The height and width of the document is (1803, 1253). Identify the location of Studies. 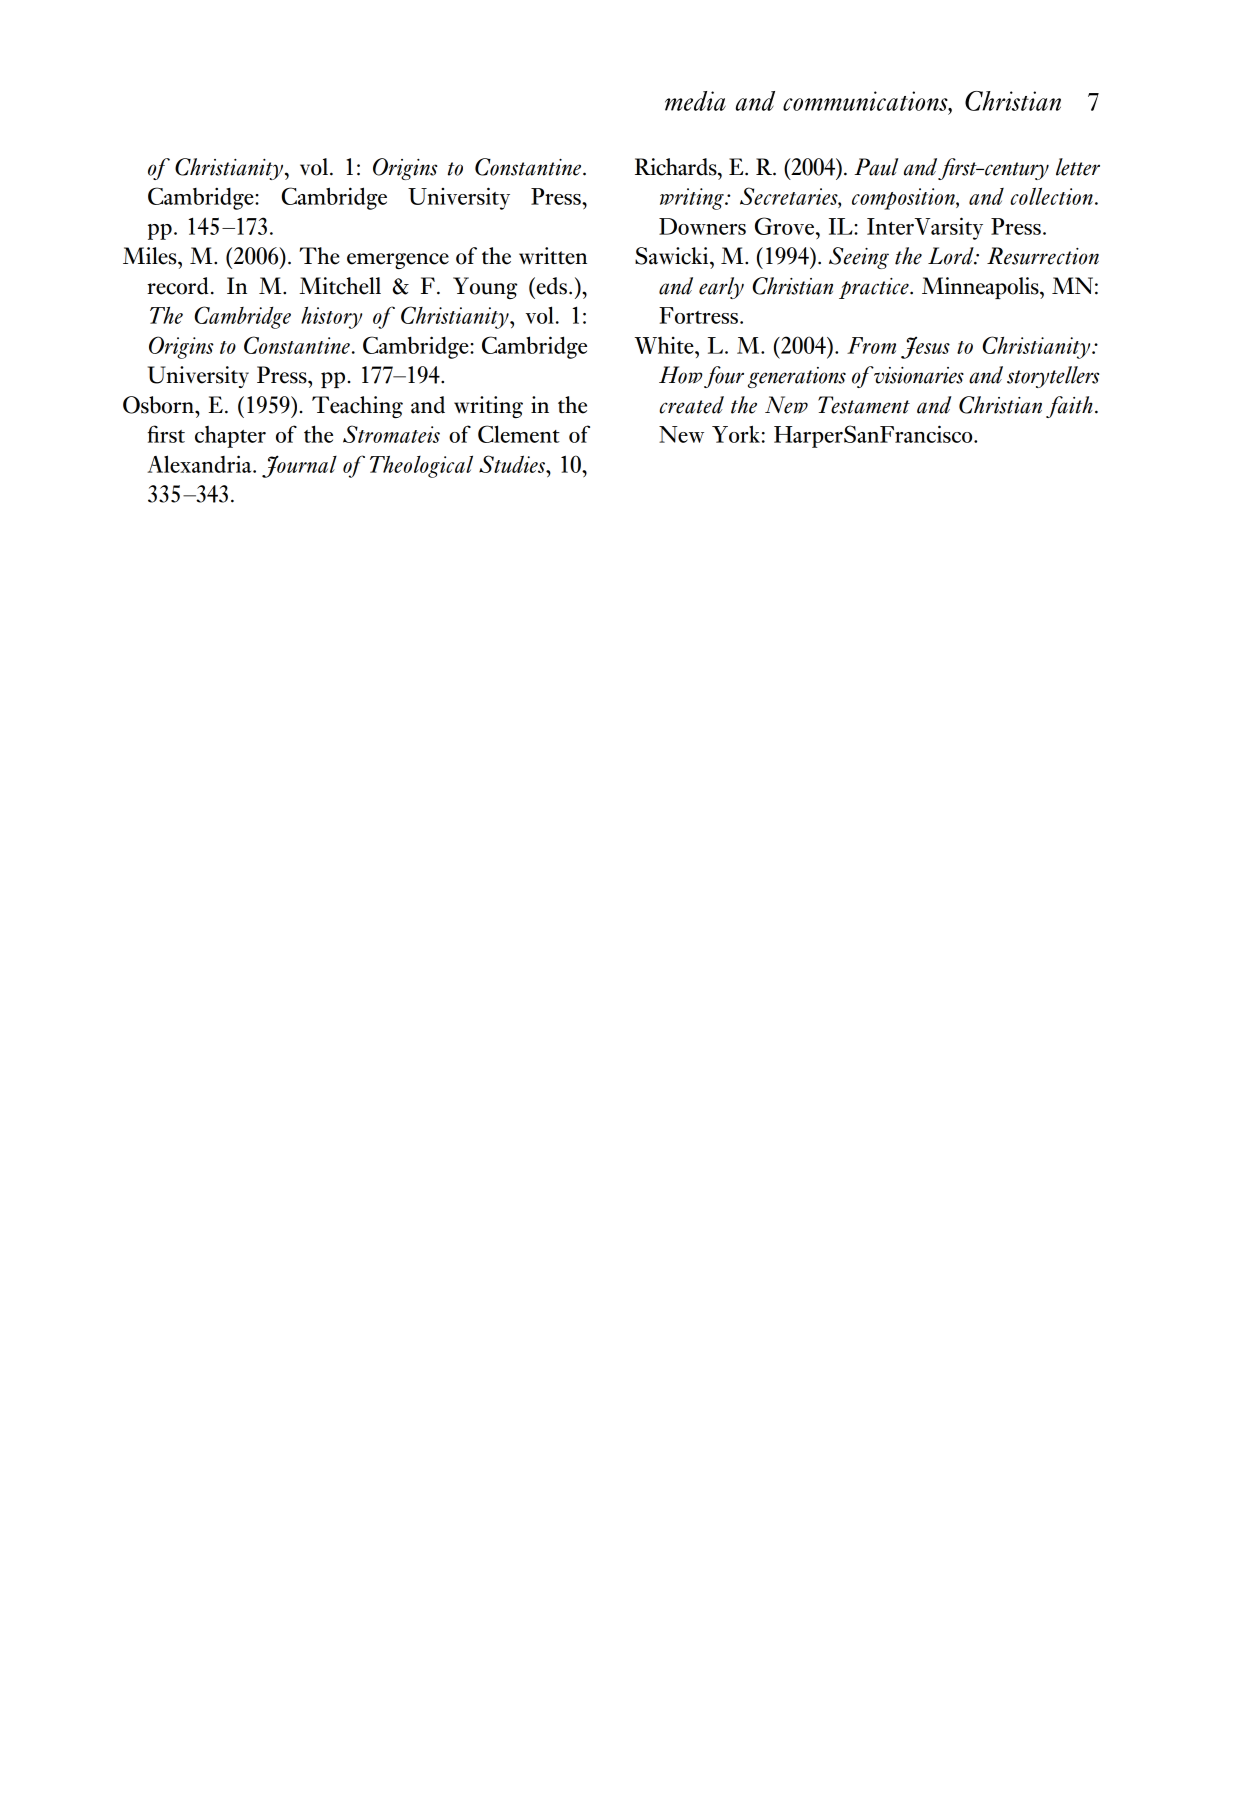
(513, 464).
